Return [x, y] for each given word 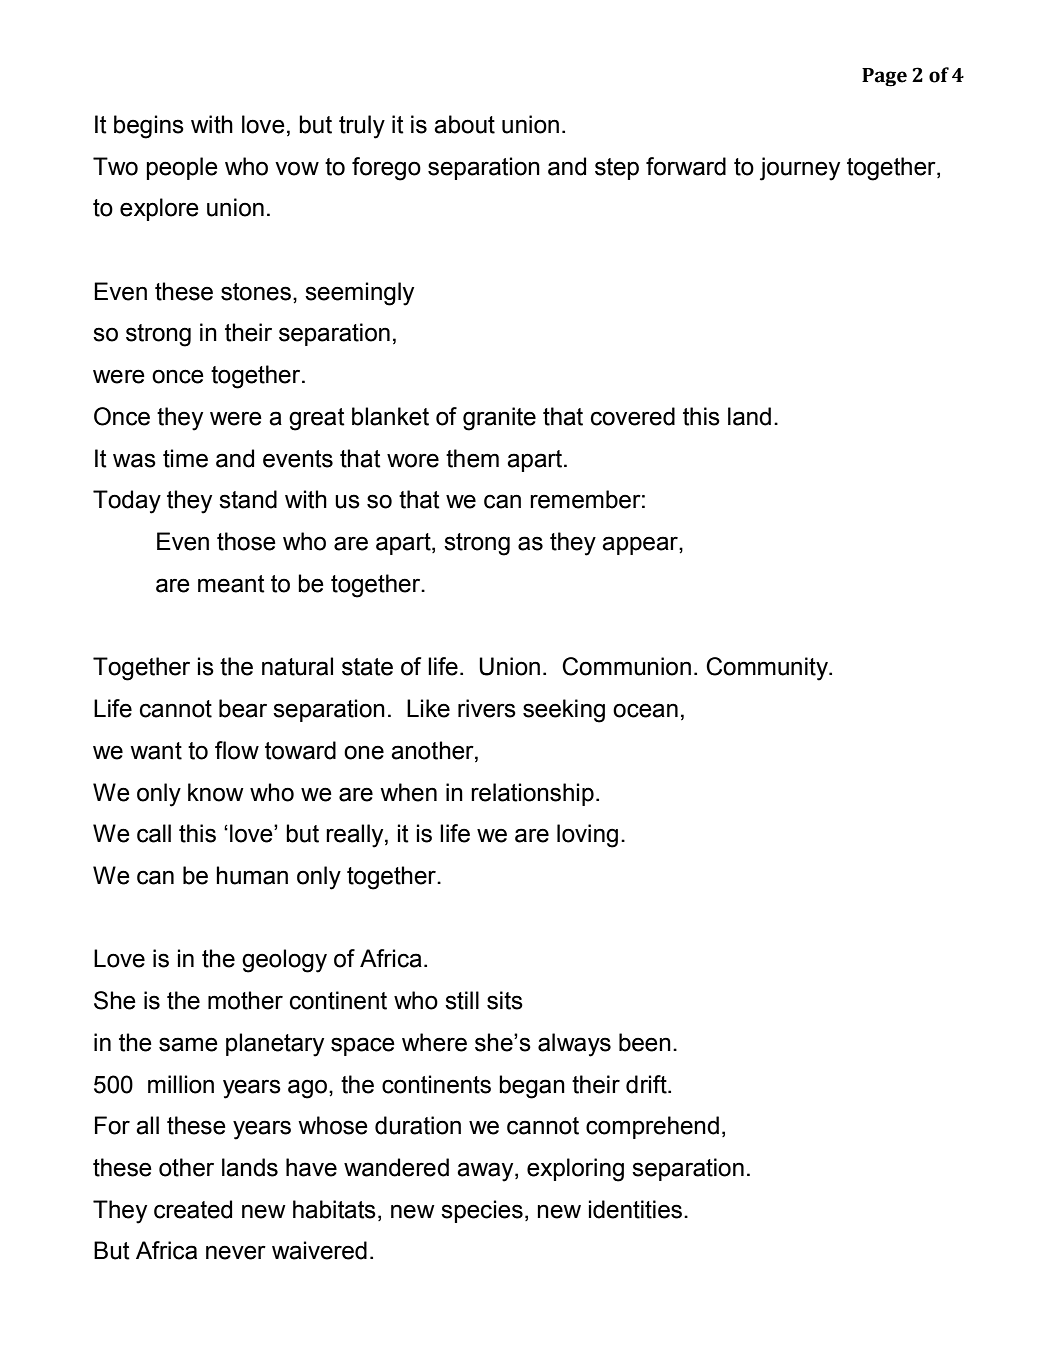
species [482, 1211]
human [252, 875]
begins [149, 127]
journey [800, 169]
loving [587, 836]
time [185, 458]
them [472, 458]
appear [641, 545]
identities [635, 1209]
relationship [532, 794]
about [464, 124]
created [193, 1209]
